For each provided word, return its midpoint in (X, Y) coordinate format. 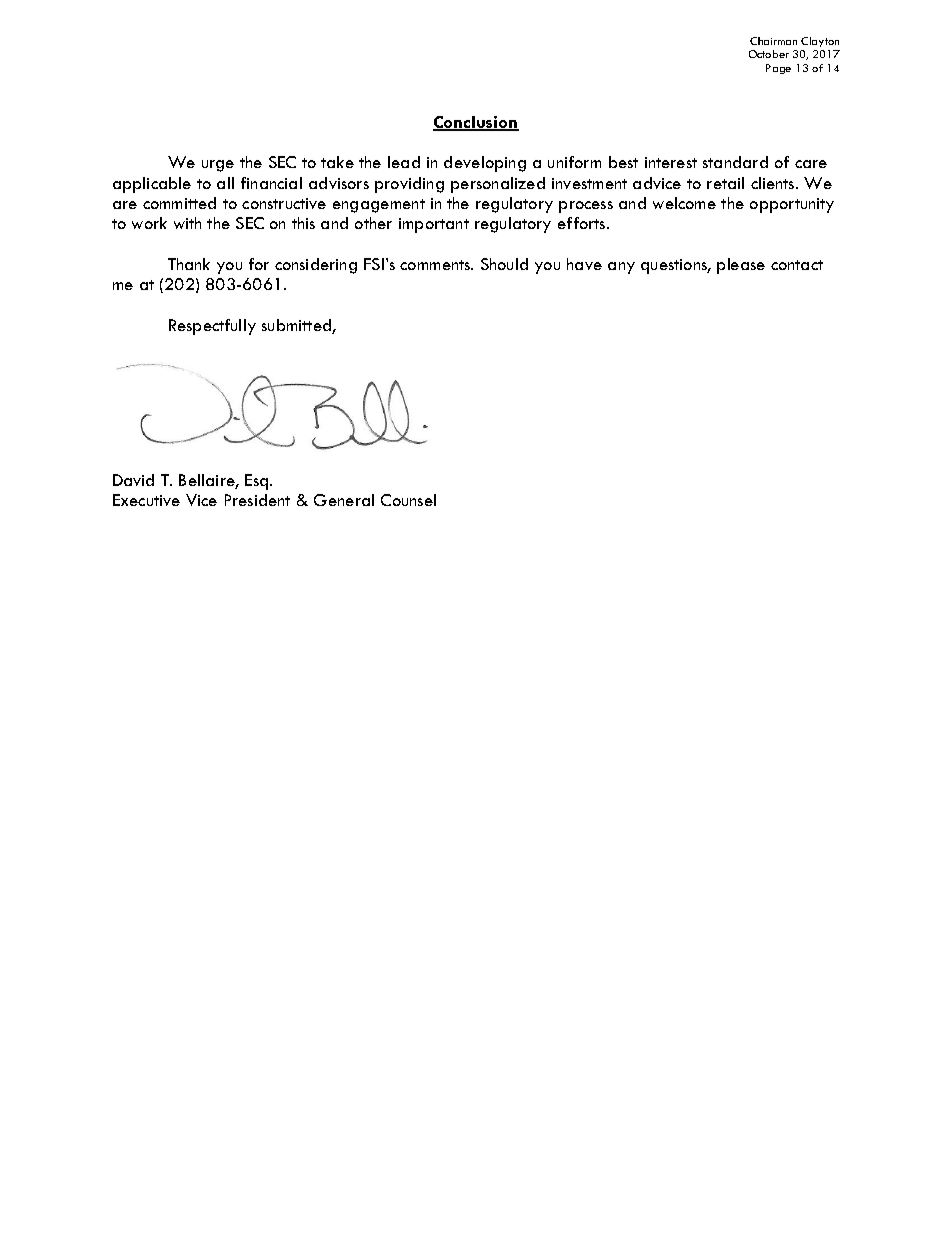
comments (436, 265)
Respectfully (212, 327)
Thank (189, 264)
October (769, 54)
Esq (258, 482)
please (741, 266)
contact (797, 265)
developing (485, 164)
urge (218, 166)
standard (735, 162)
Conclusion (476, 123)
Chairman (773, 41)
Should (504, 264)
